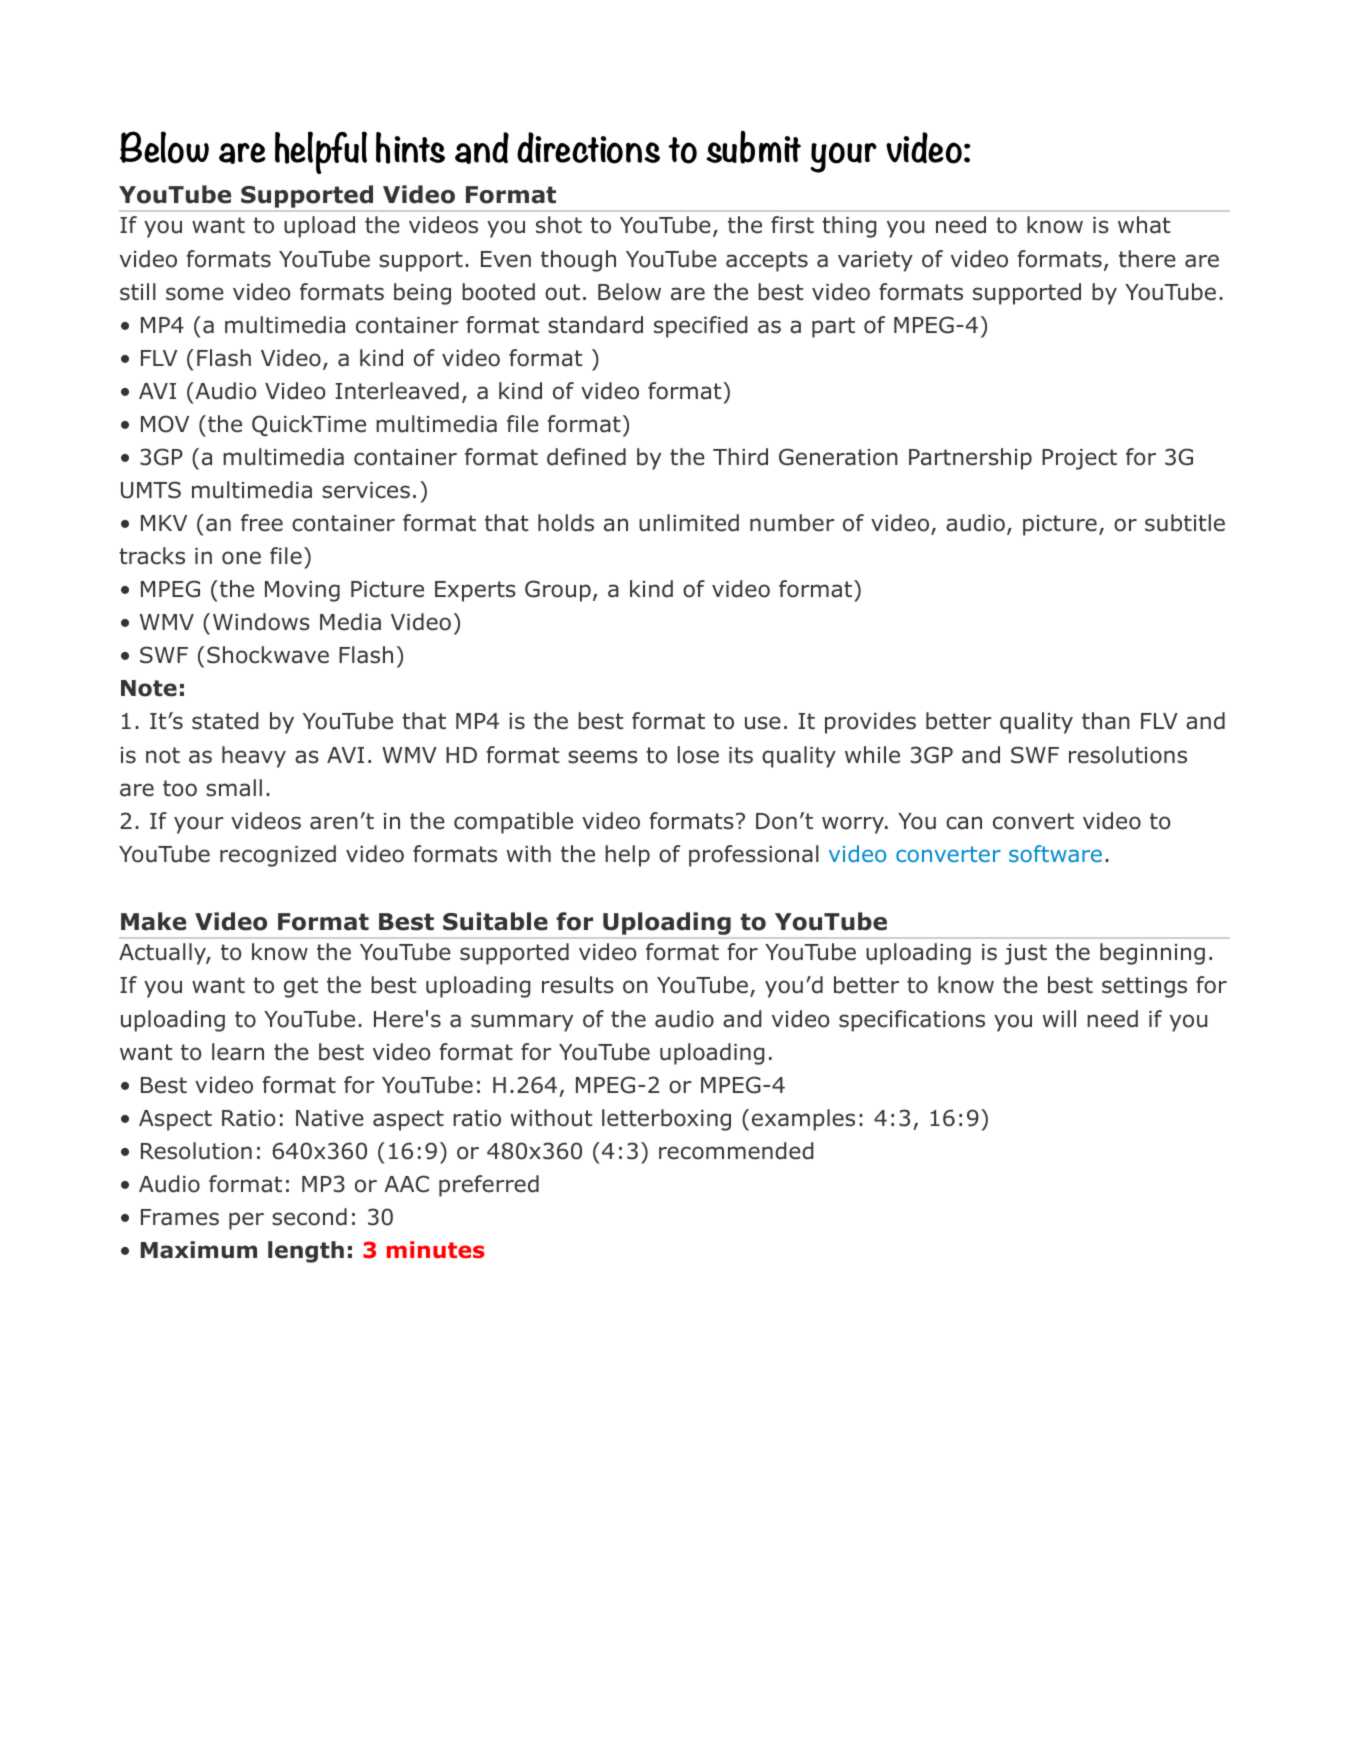 Image resolution: width=1349 pixels, height=1746 pixels. I want to click on use, so click(763, 723).
